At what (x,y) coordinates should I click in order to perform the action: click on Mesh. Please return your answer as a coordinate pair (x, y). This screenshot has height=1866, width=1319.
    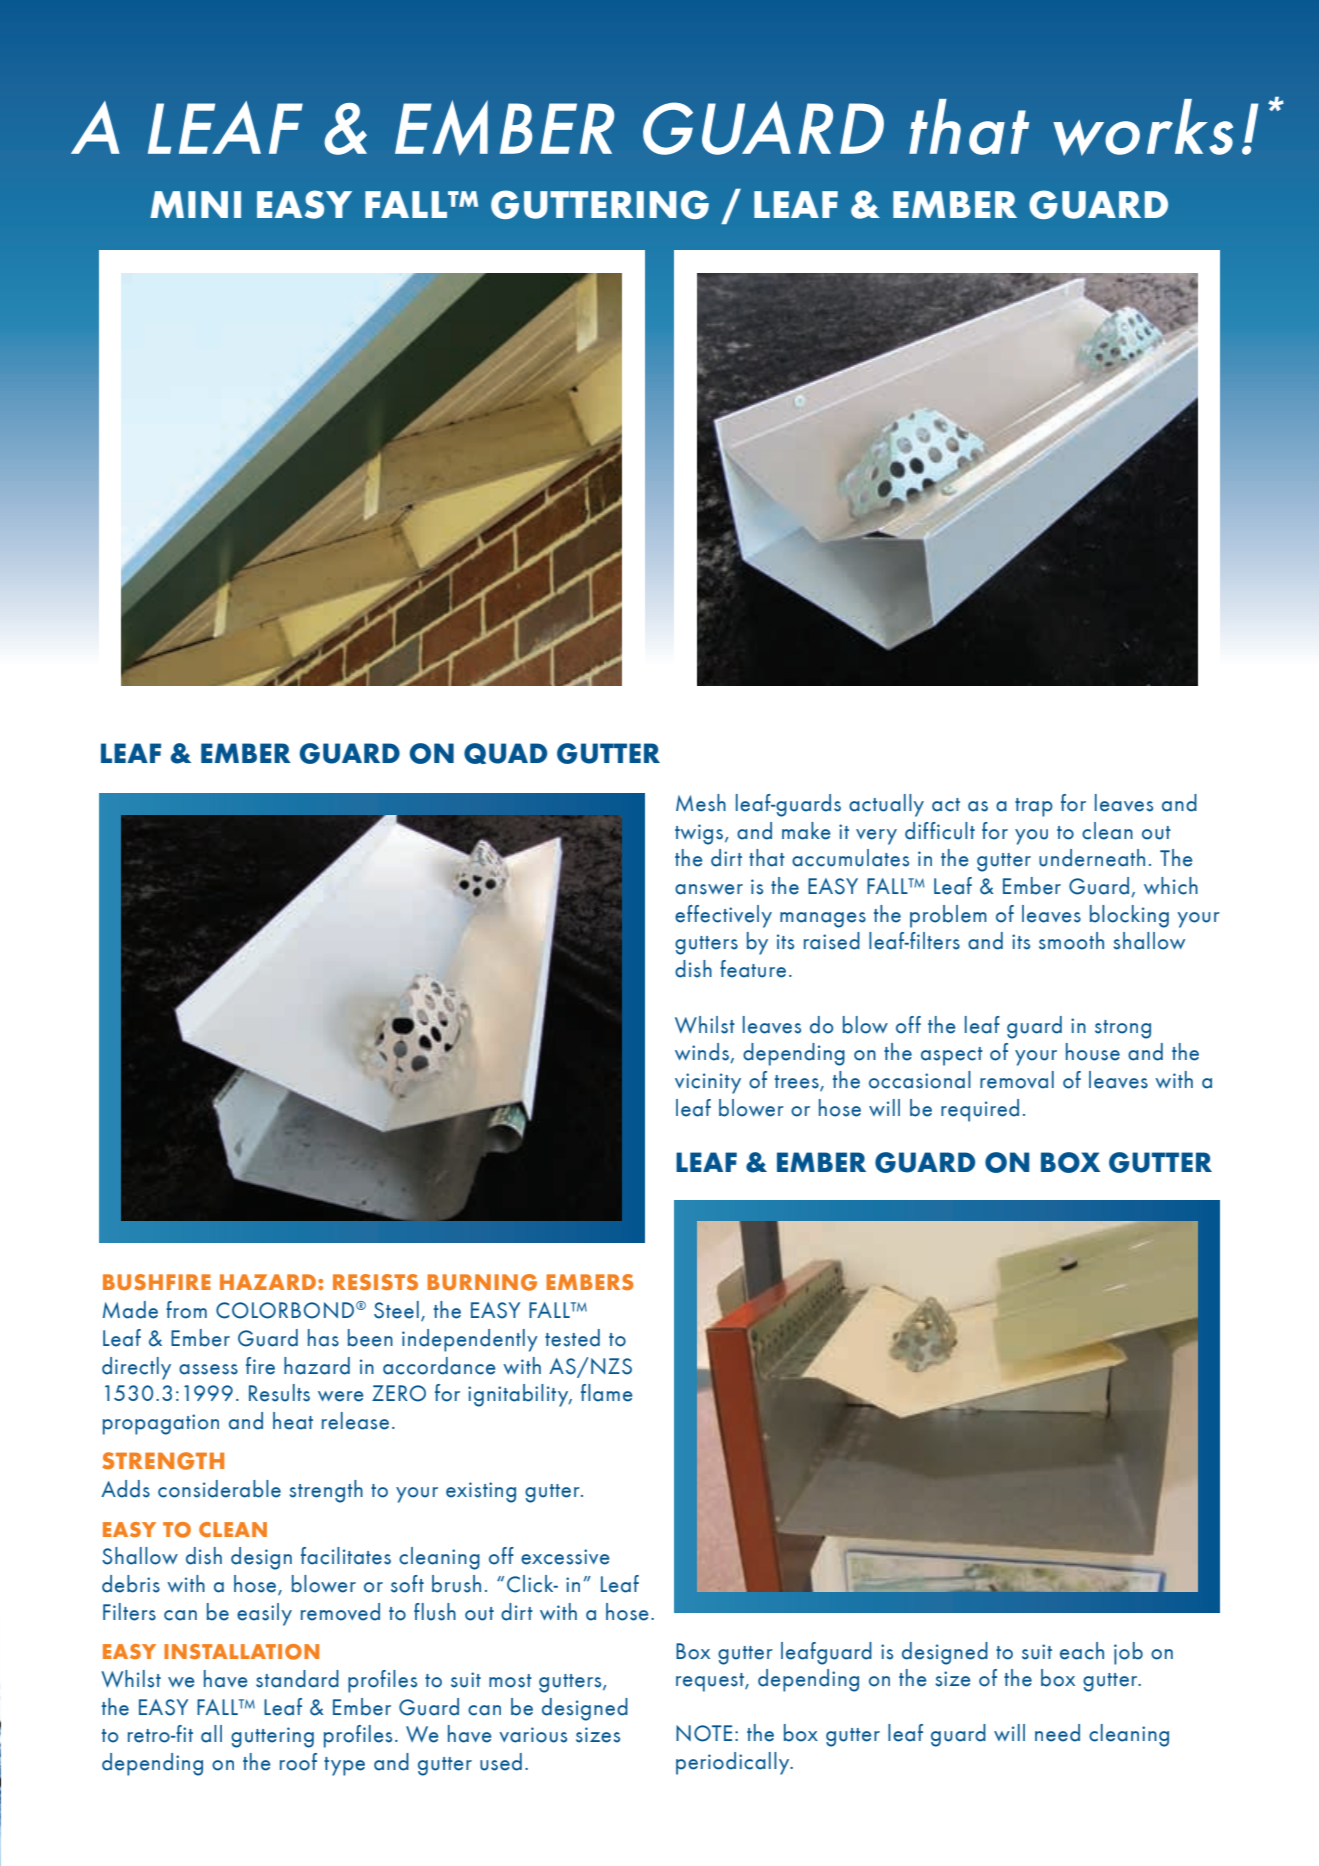
    Looking at the image, I should click on (701, 803).
